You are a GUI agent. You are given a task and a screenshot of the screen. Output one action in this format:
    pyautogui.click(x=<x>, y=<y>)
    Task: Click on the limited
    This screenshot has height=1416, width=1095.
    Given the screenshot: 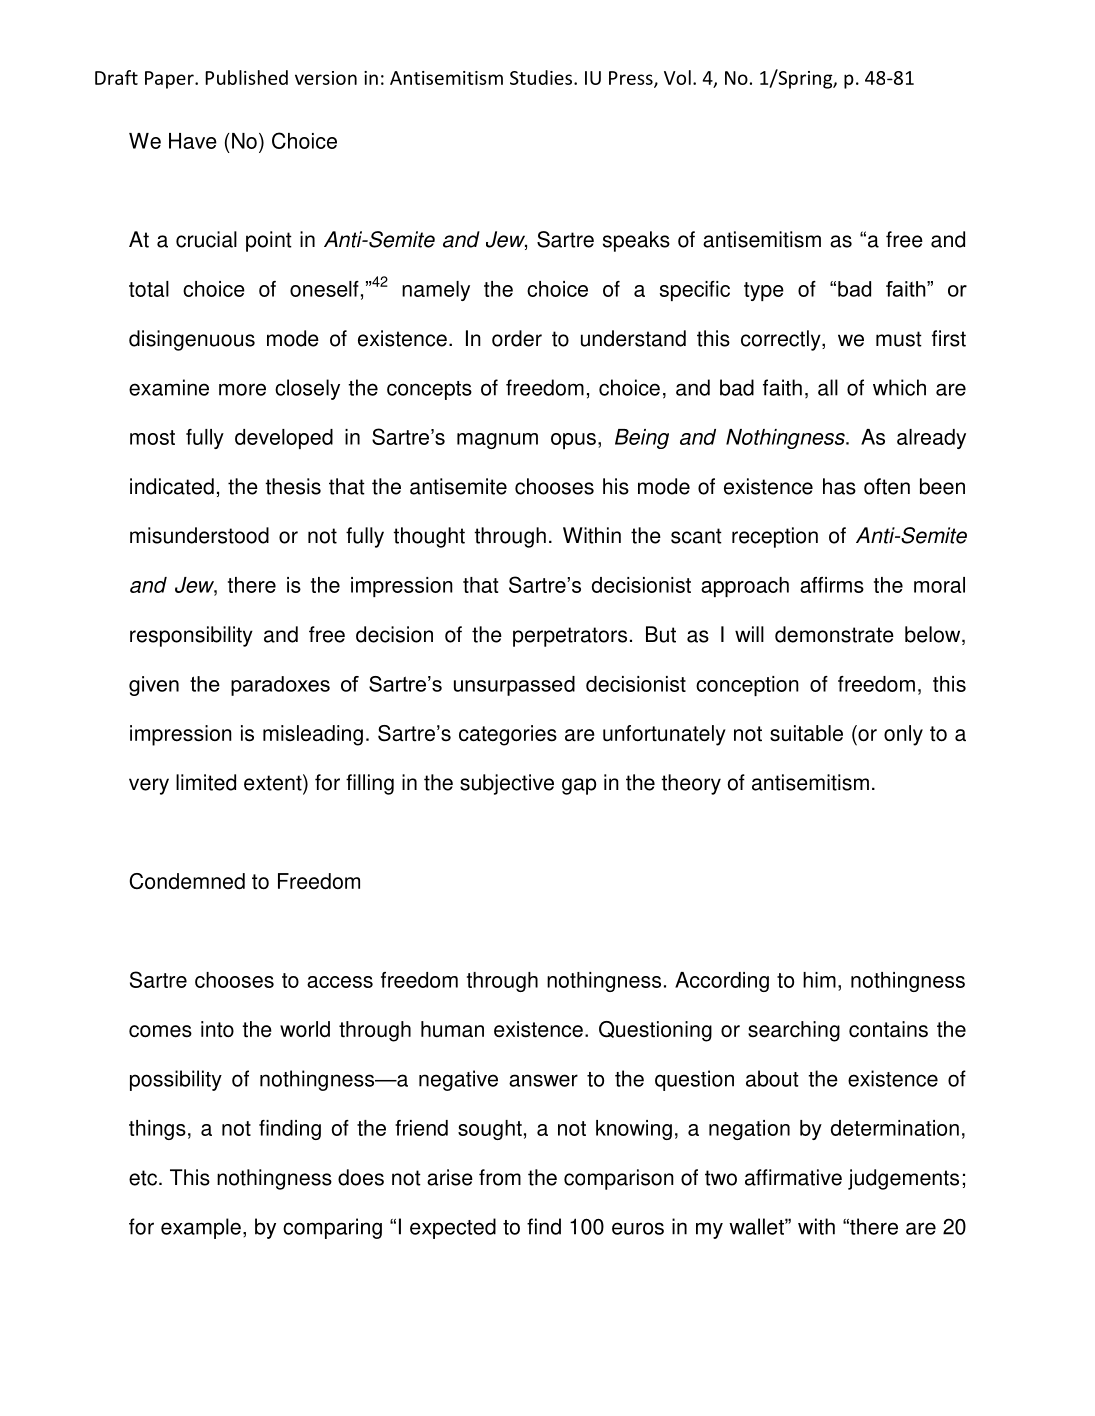 What is the action you would take?
    pyautogui.click(x=206, y=782)
